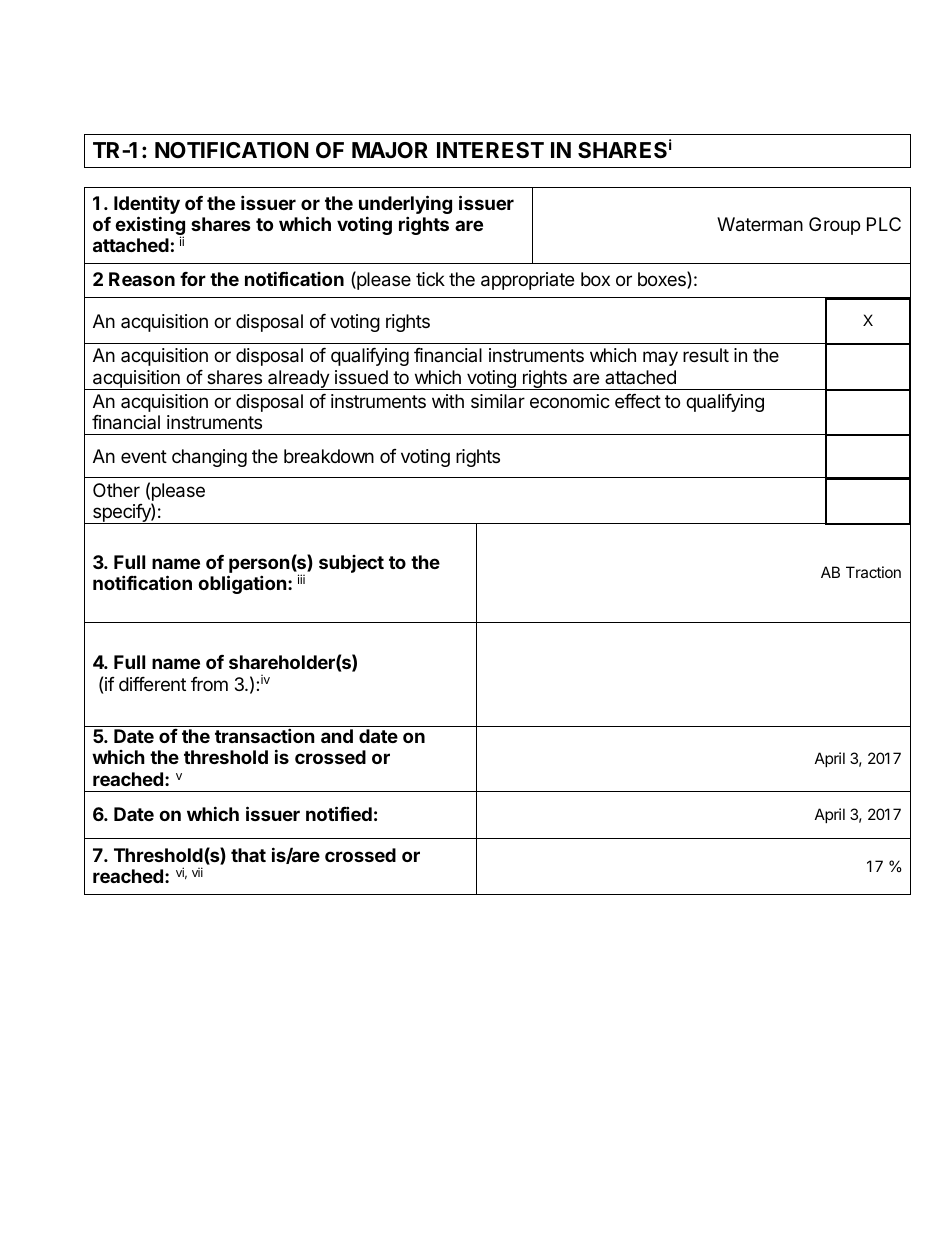 The width and height of the document is (952, 1233). What do you see at coordinates (242, 584) in the document?
I see `obligation` at bounding box center [242, 584].
